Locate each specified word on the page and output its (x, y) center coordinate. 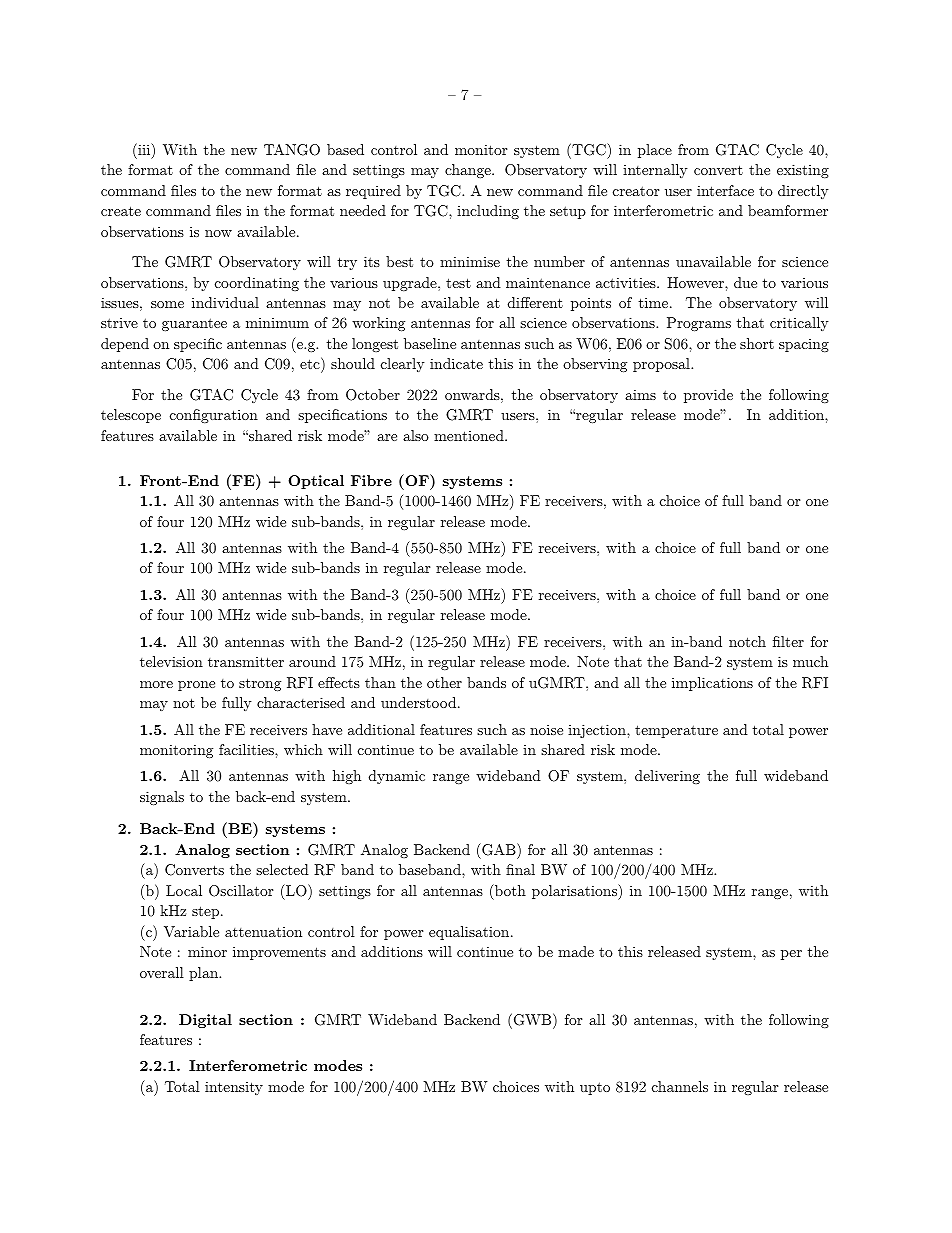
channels (680, 1086)
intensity (234, 1088)
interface (725, 190)
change (469, 171)
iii (144, 150)
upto (595, 1088)
